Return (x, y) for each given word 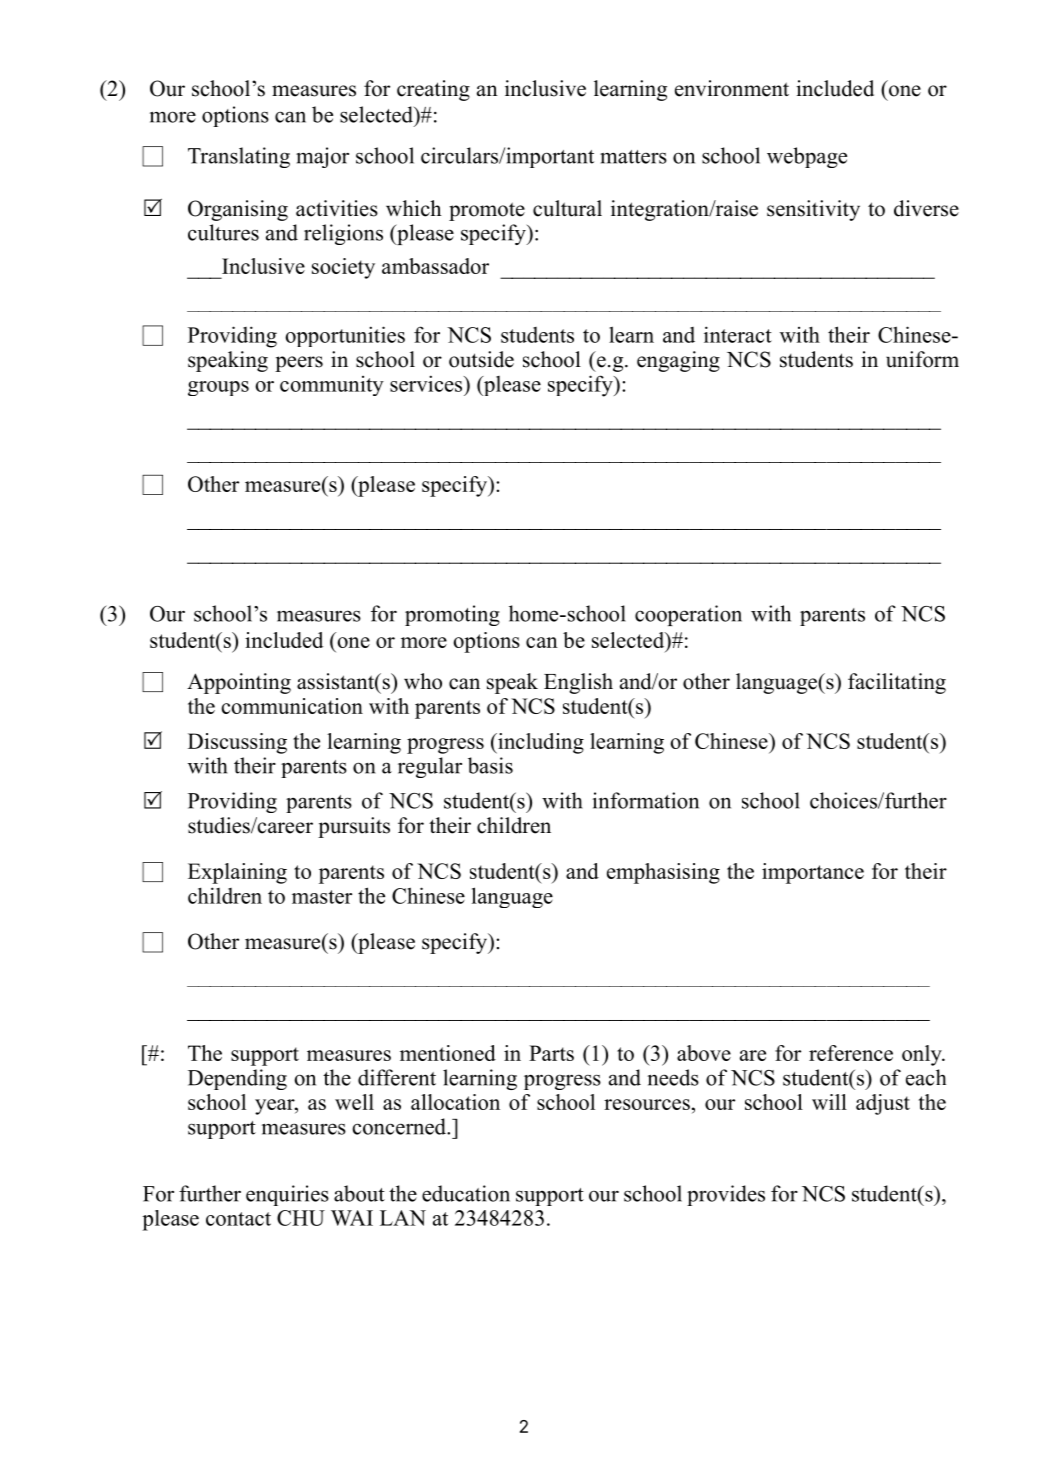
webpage (807, 157)
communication (292, 706)
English (578, 683)
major (322, 157)
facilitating (897, 683)
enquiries (287, 1195)
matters (633, 157)
